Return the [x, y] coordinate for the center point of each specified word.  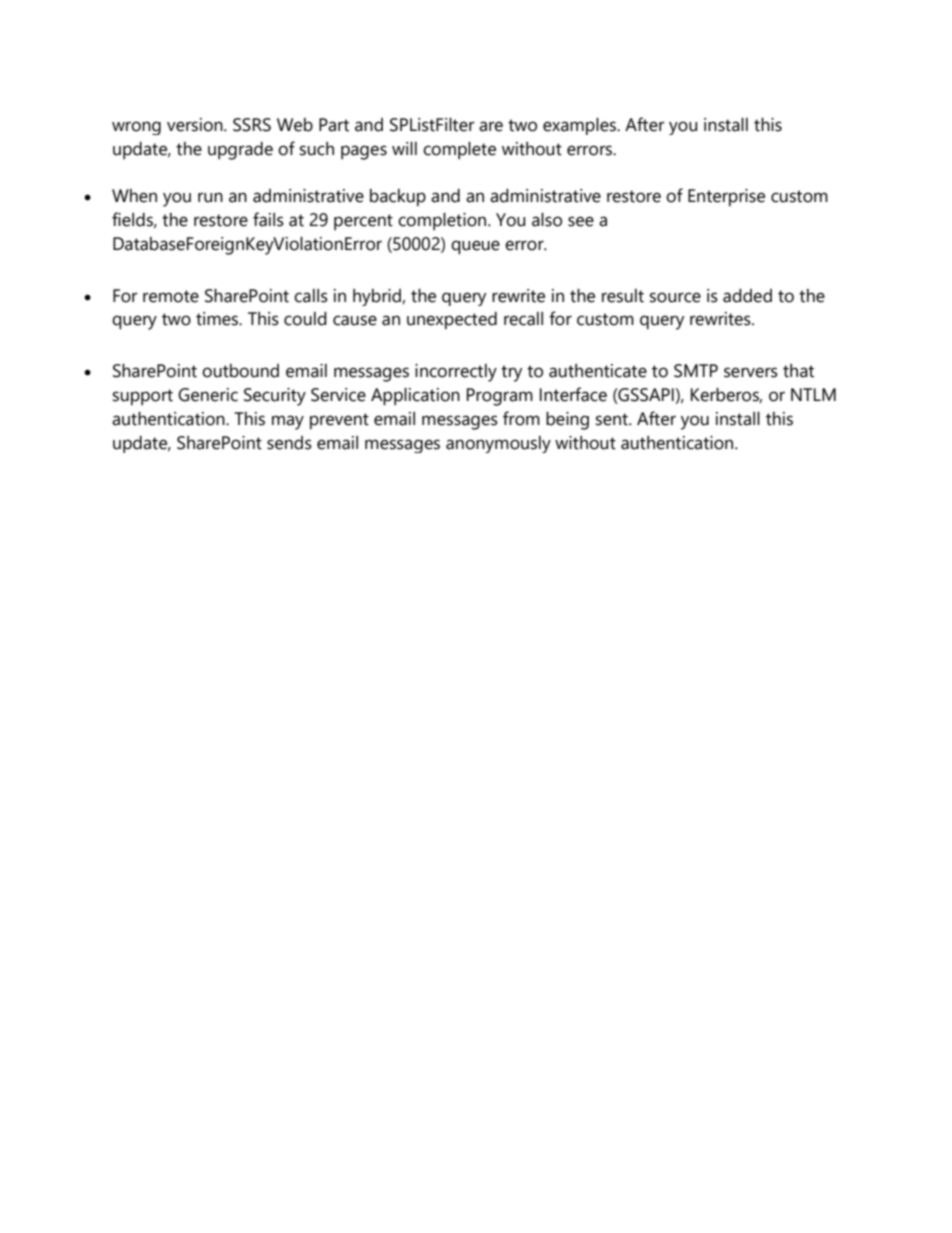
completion [443, 221]
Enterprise [726, 197]
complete [459, 150]
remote [171, 296]
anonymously [498, 444]
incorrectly [456, 373]
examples [580, 126]
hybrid [378, 297]
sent [613, 419]
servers [751, 372]
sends [289, 443]
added [747, 296]
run [210, 197]
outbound [240, 371]
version [196, 125]
